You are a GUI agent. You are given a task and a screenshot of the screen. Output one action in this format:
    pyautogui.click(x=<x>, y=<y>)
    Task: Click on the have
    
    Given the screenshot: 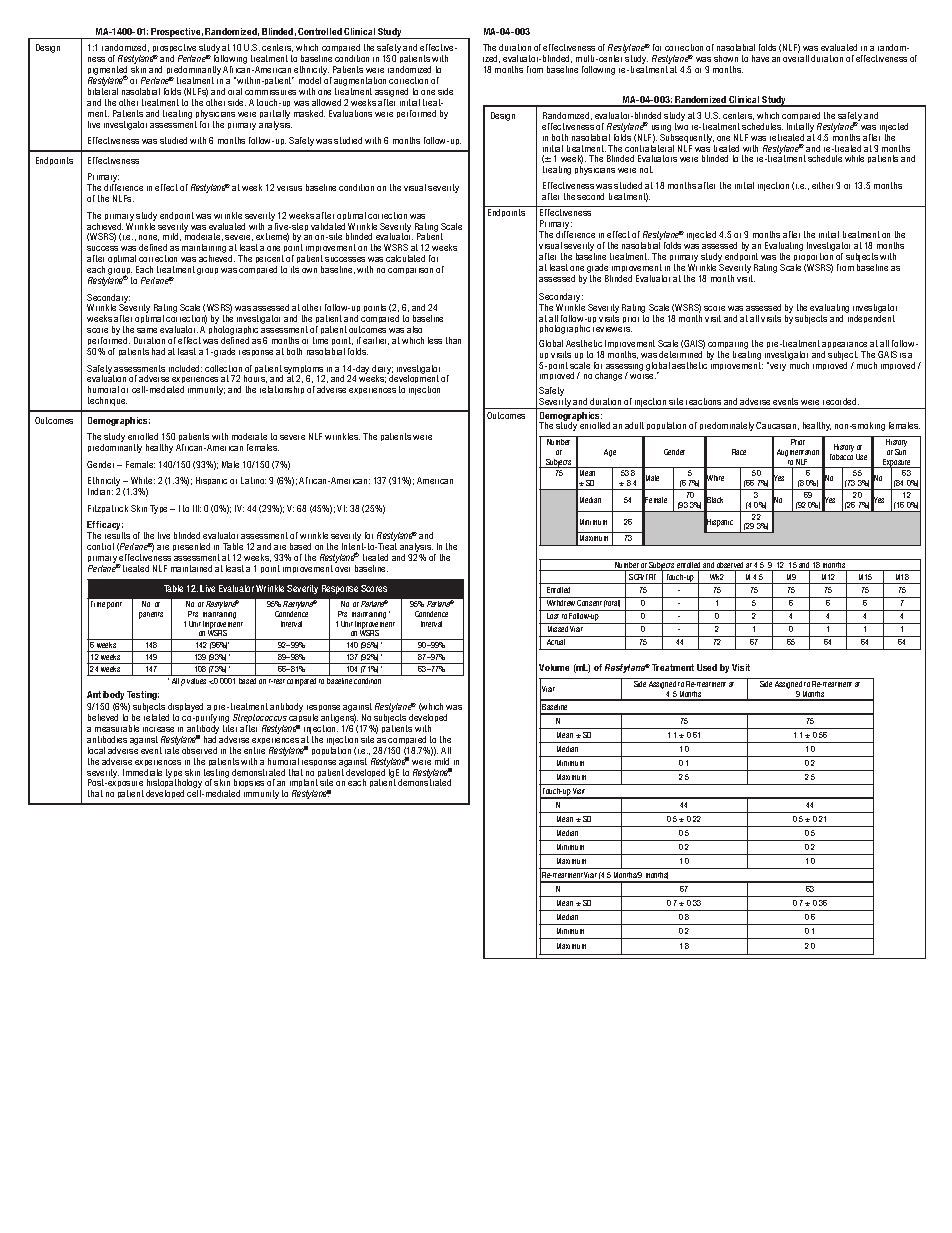 What is the action you would take?
    pyautogui.click(x=760, y=58)
